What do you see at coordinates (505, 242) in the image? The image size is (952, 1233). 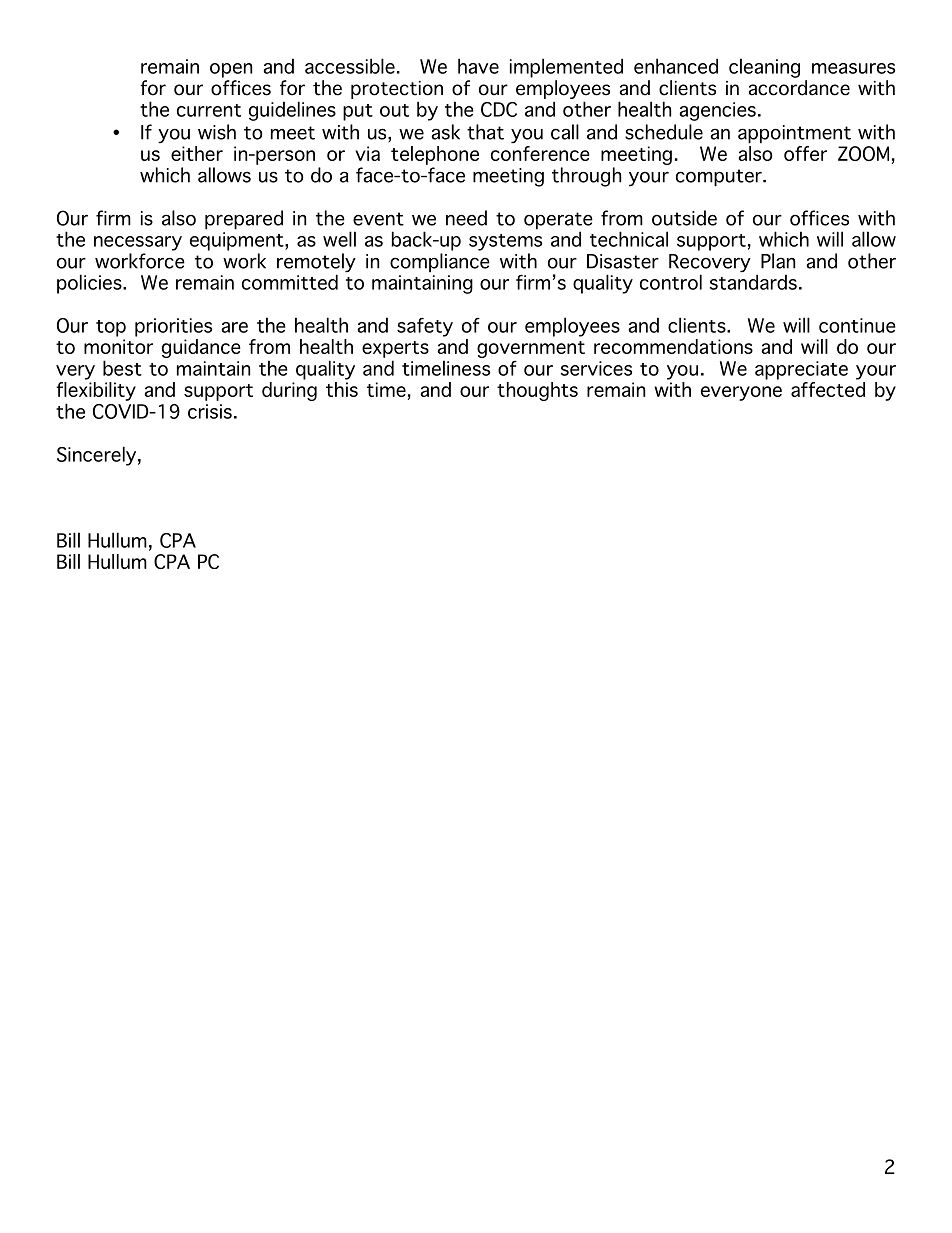 I see `systems` at bounding box center [505, 242].
